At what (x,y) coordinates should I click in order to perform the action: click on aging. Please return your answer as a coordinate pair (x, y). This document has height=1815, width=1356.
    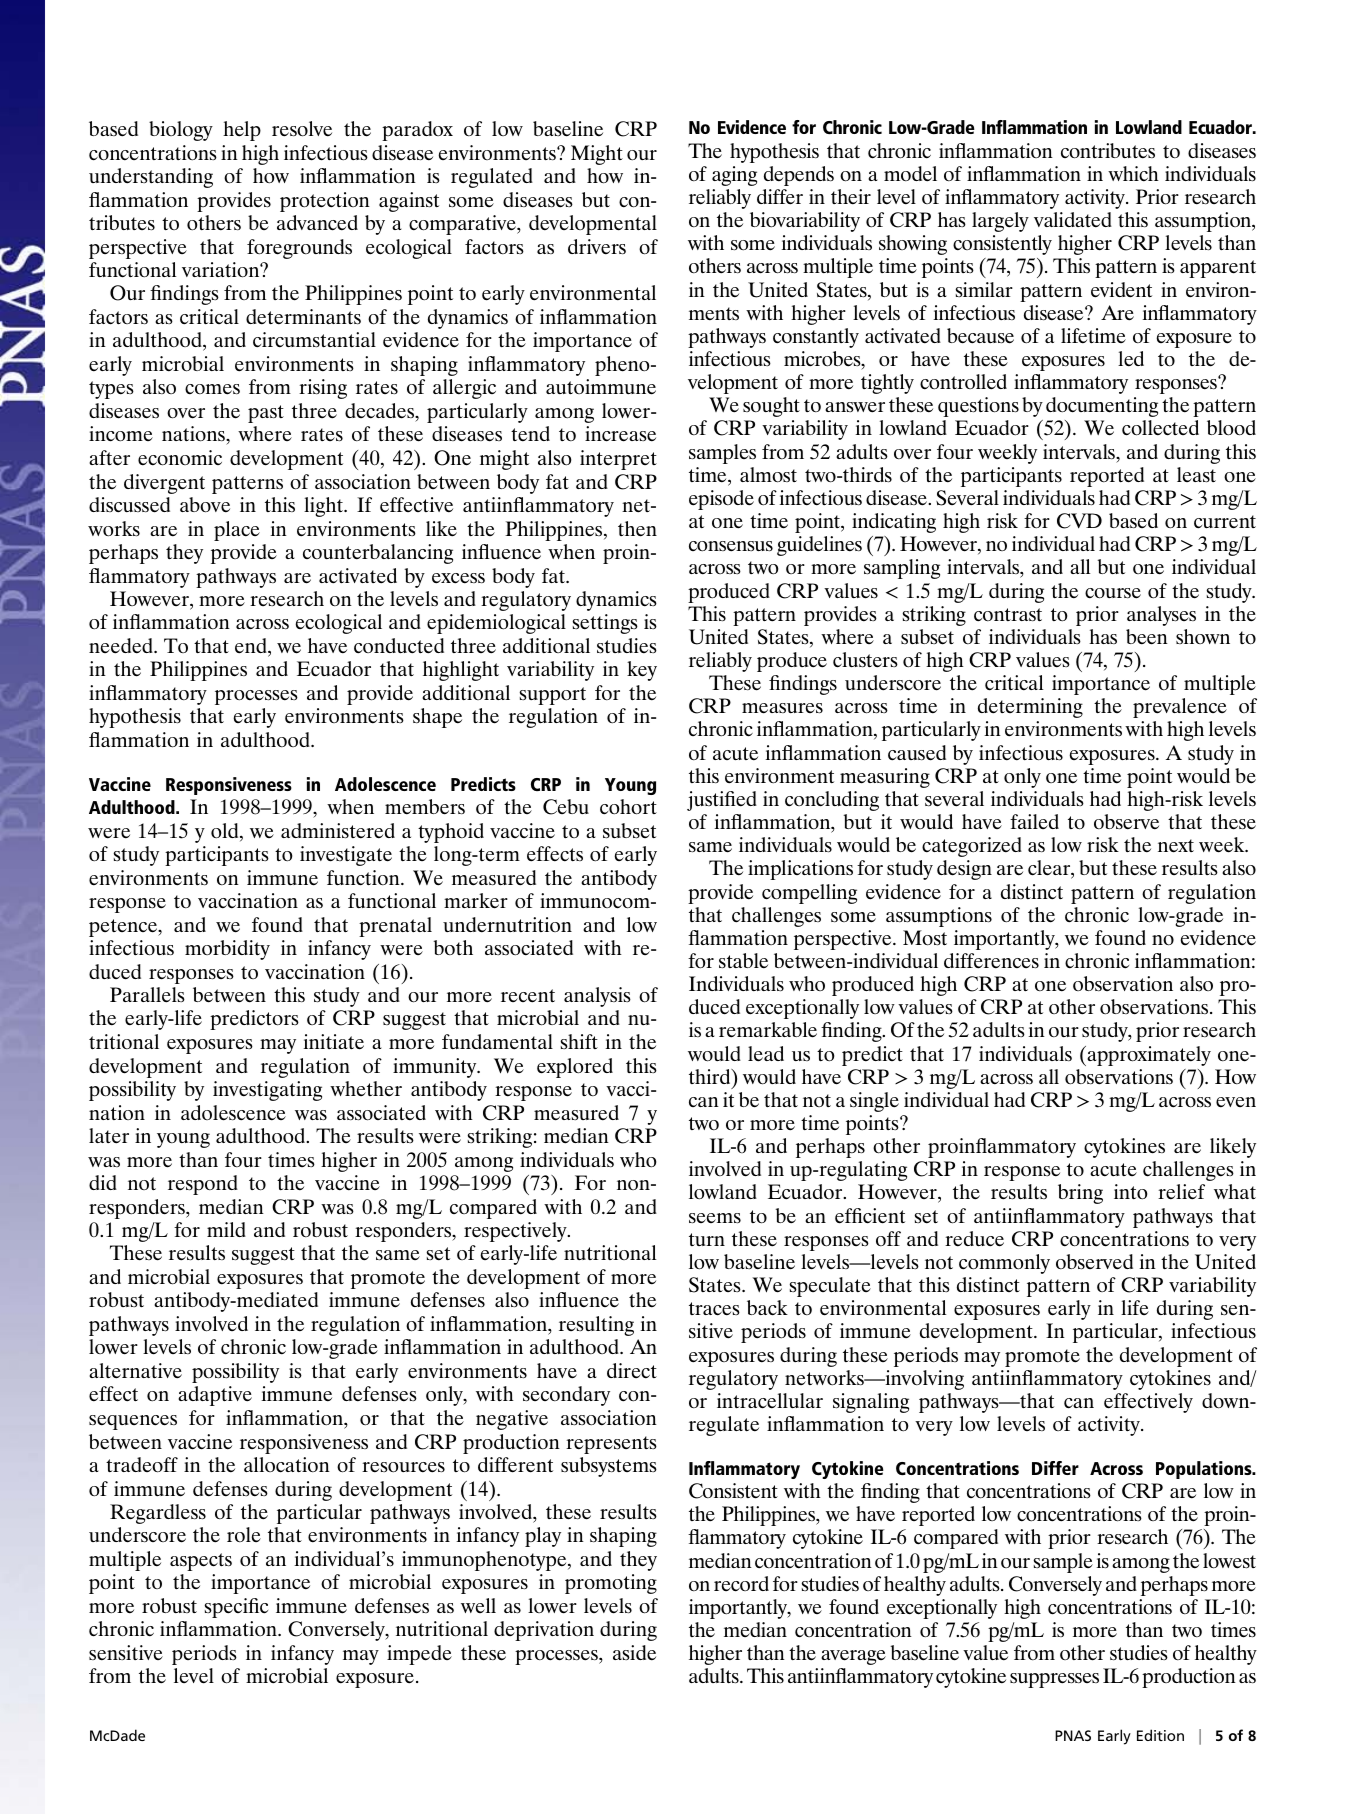
    Looking at the image, I should click on (734, 176).
